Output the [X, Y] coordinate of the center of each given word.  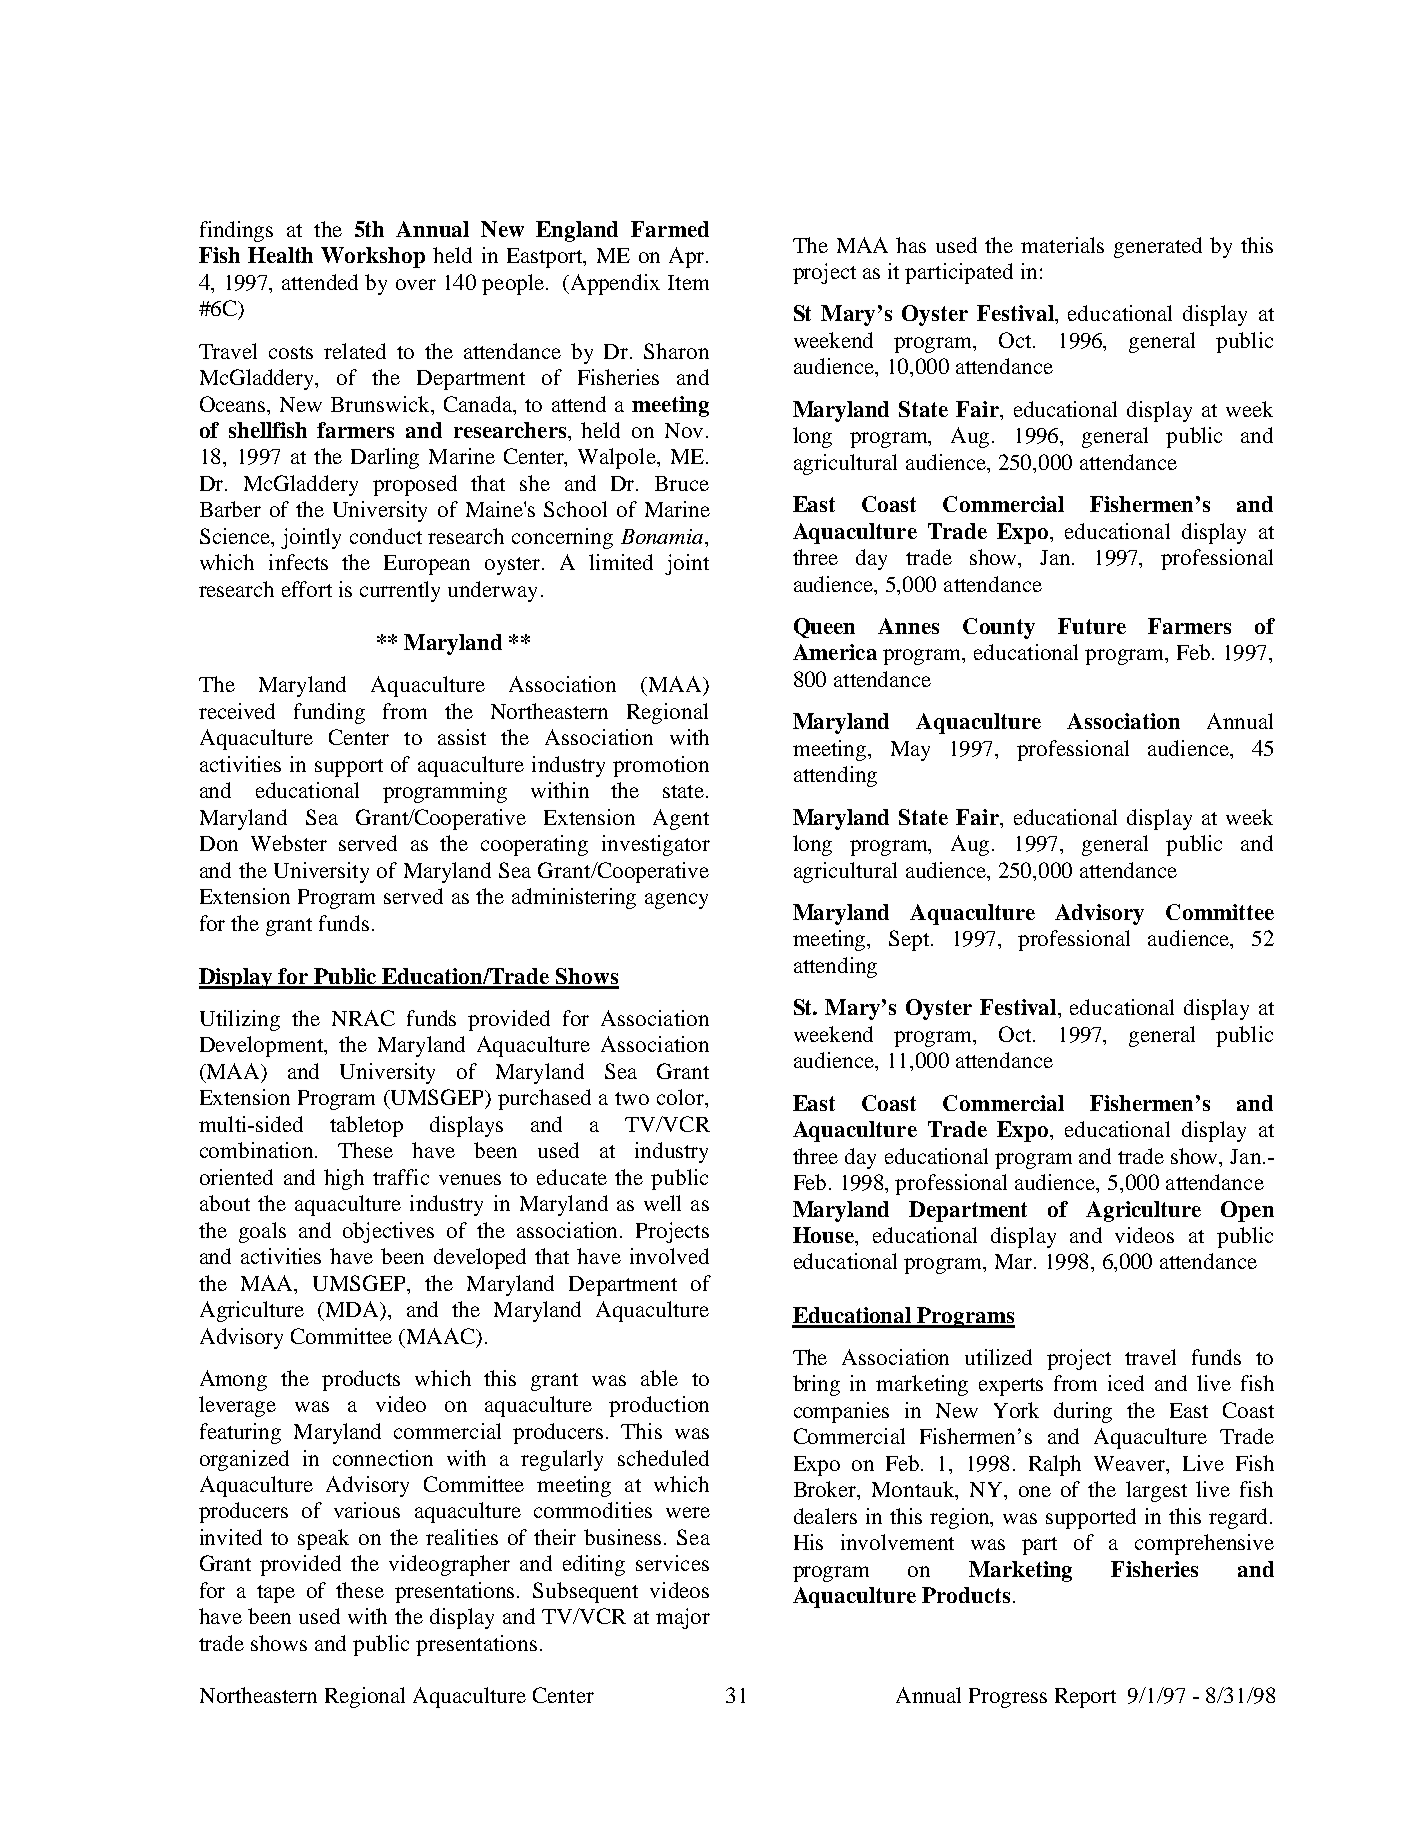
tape [276, 1594]
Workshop [373, 257]
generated [1158, 247]
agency [676, 901]
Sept [910, 940]
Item [688, 282]
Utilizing [240, 1020]
